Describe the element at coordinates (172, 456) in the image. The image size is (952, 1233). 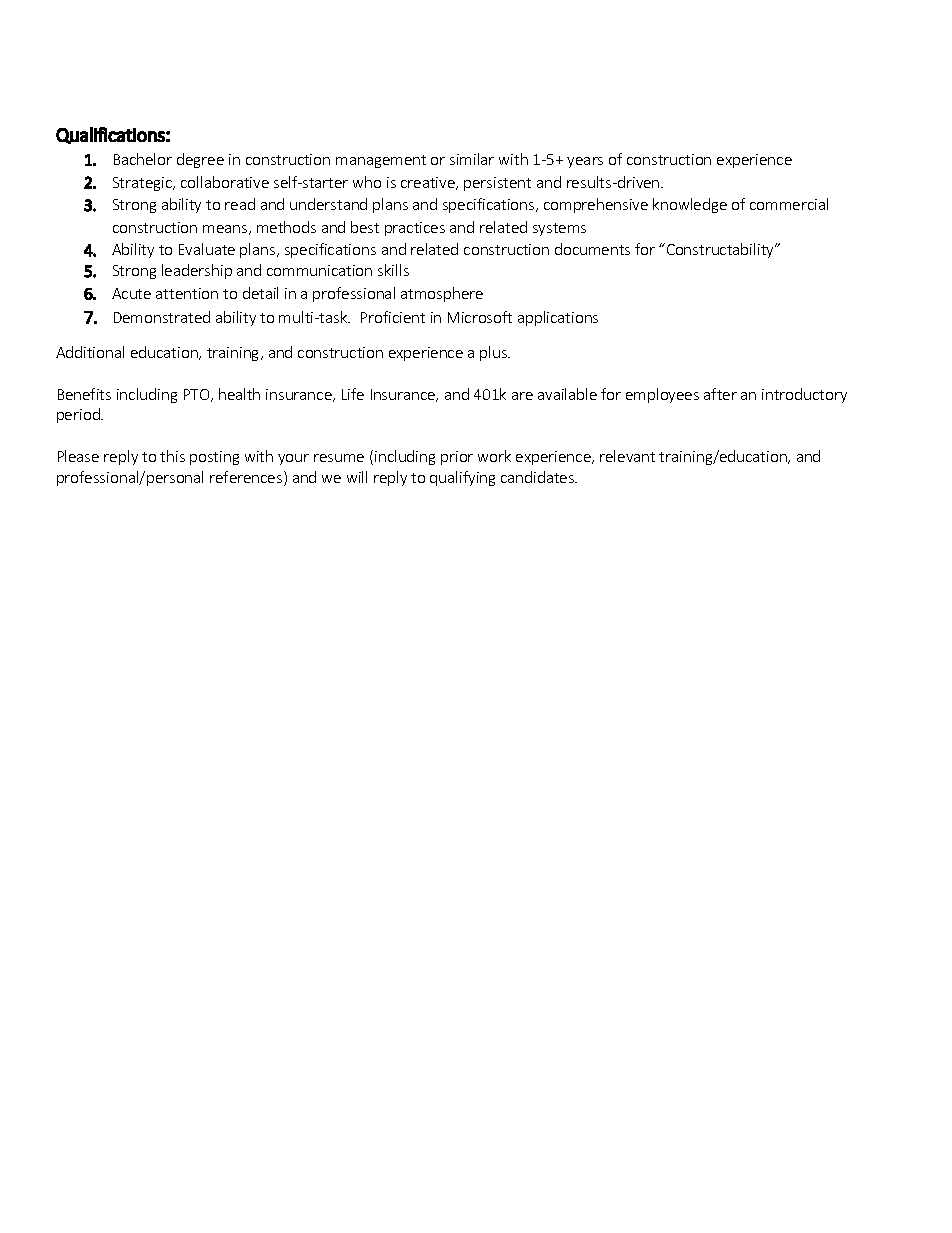
I see `this` at that location.
